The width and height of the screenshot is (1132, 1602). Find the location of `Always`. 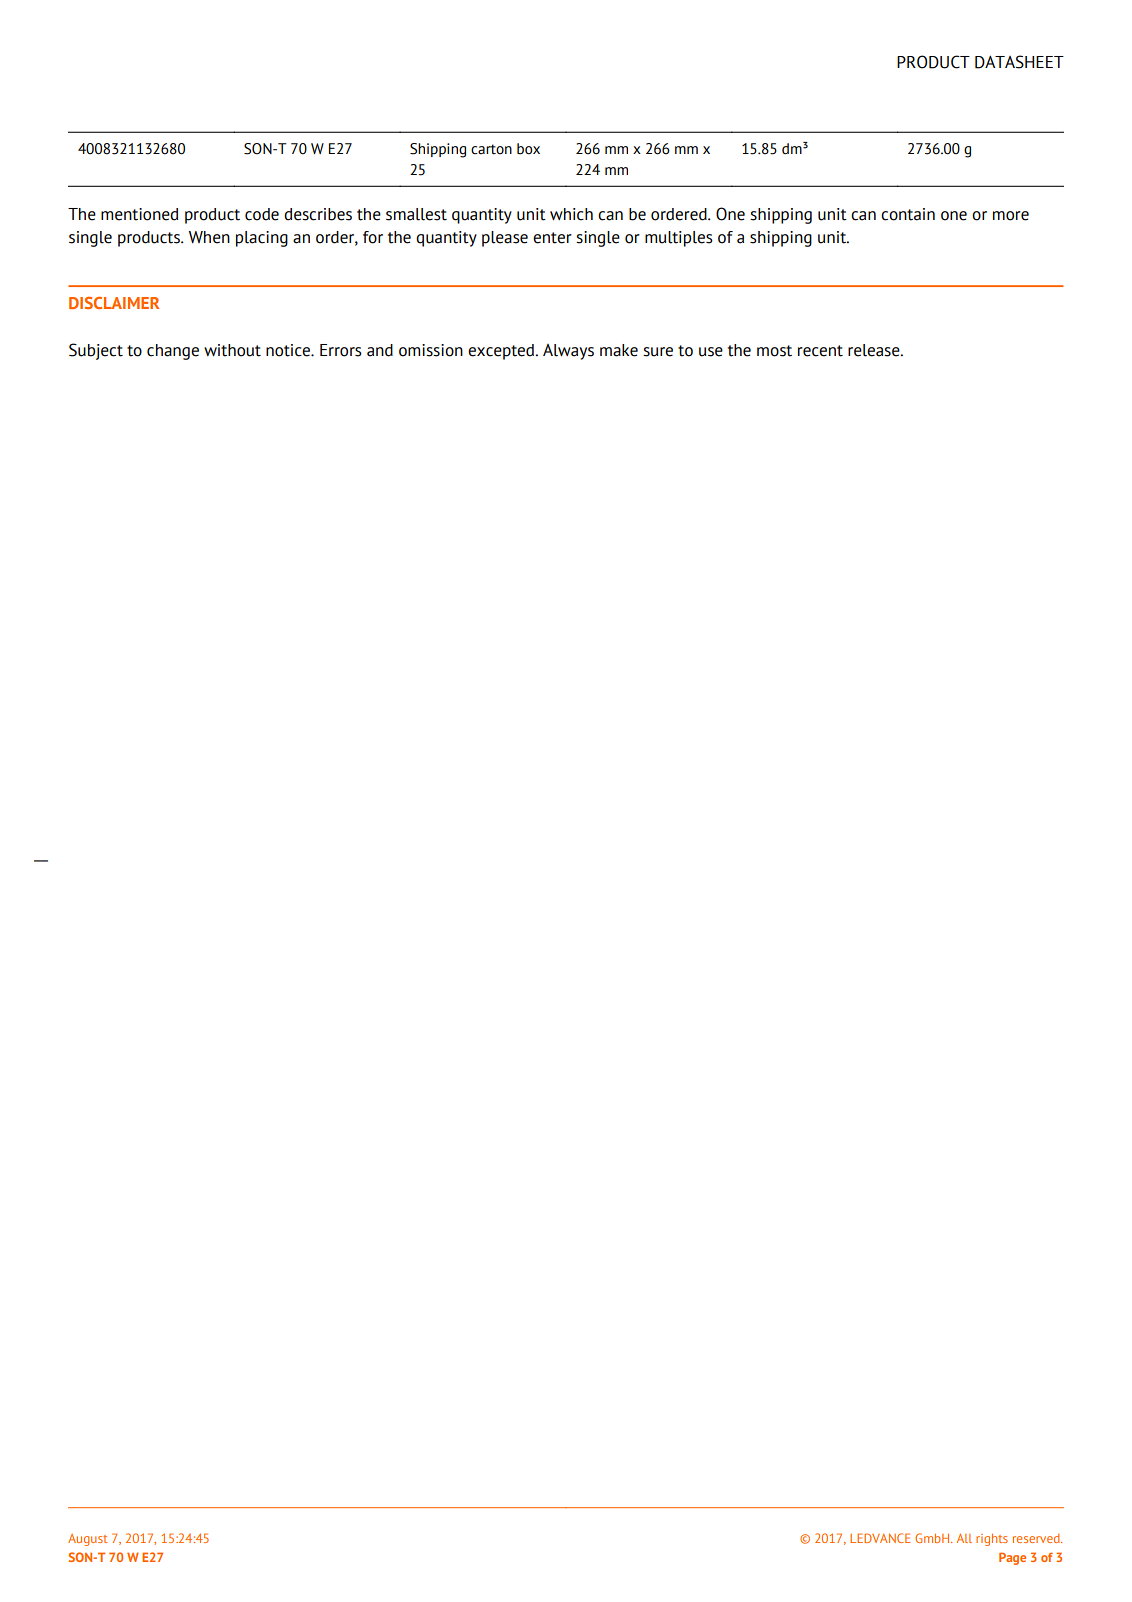

Always is located at coordinates (568, 352).
